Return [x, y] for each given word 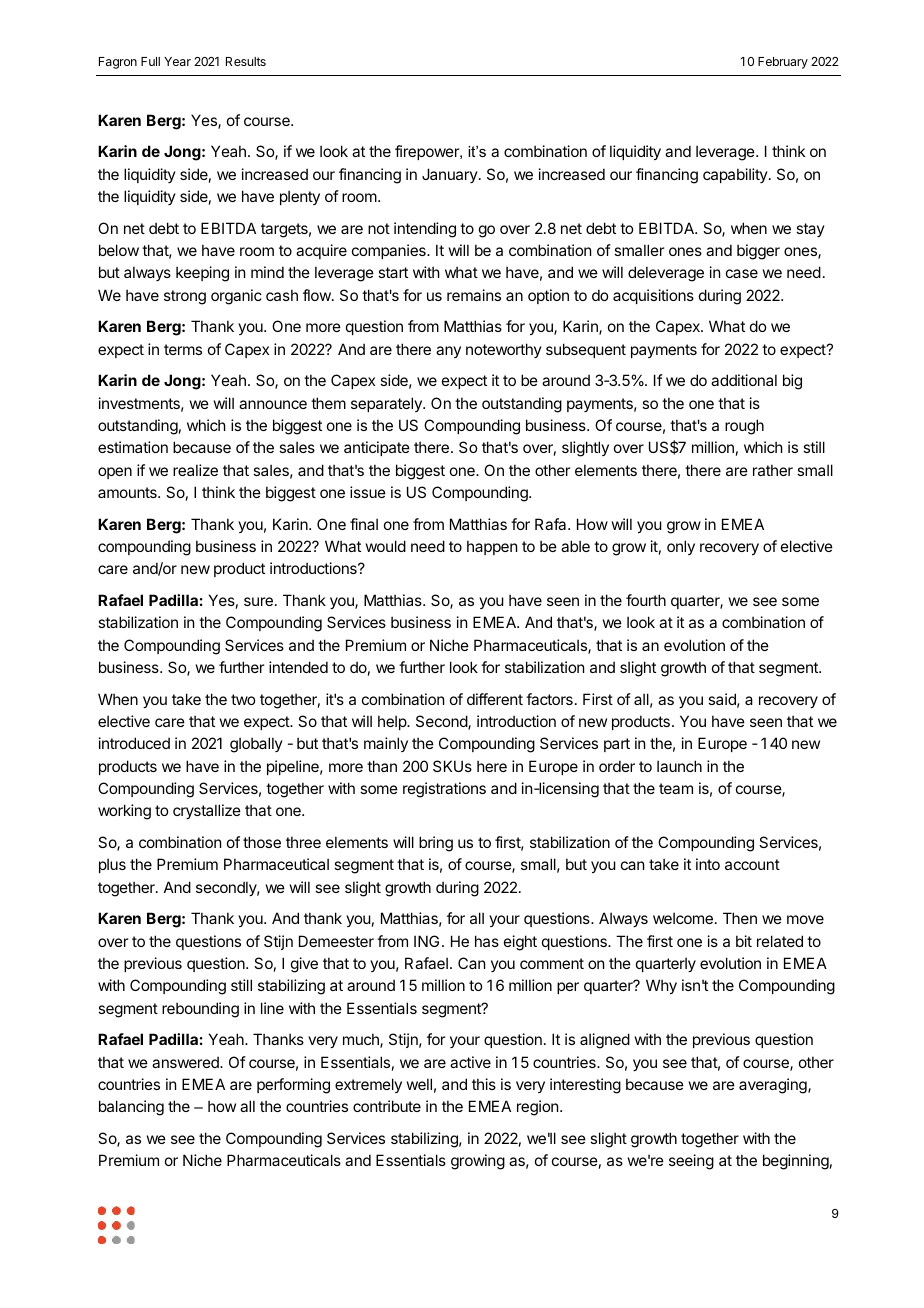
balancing [131, 1108]
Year [177, 61]
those [262, 842]
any [448, 352]
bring [436, 844]
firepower [428, 152]
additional [744, 380]
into [708, 864]
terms [183, 349]
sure [258, 601]
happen [492, 547]
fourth [646, 600]
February [783, 63]
